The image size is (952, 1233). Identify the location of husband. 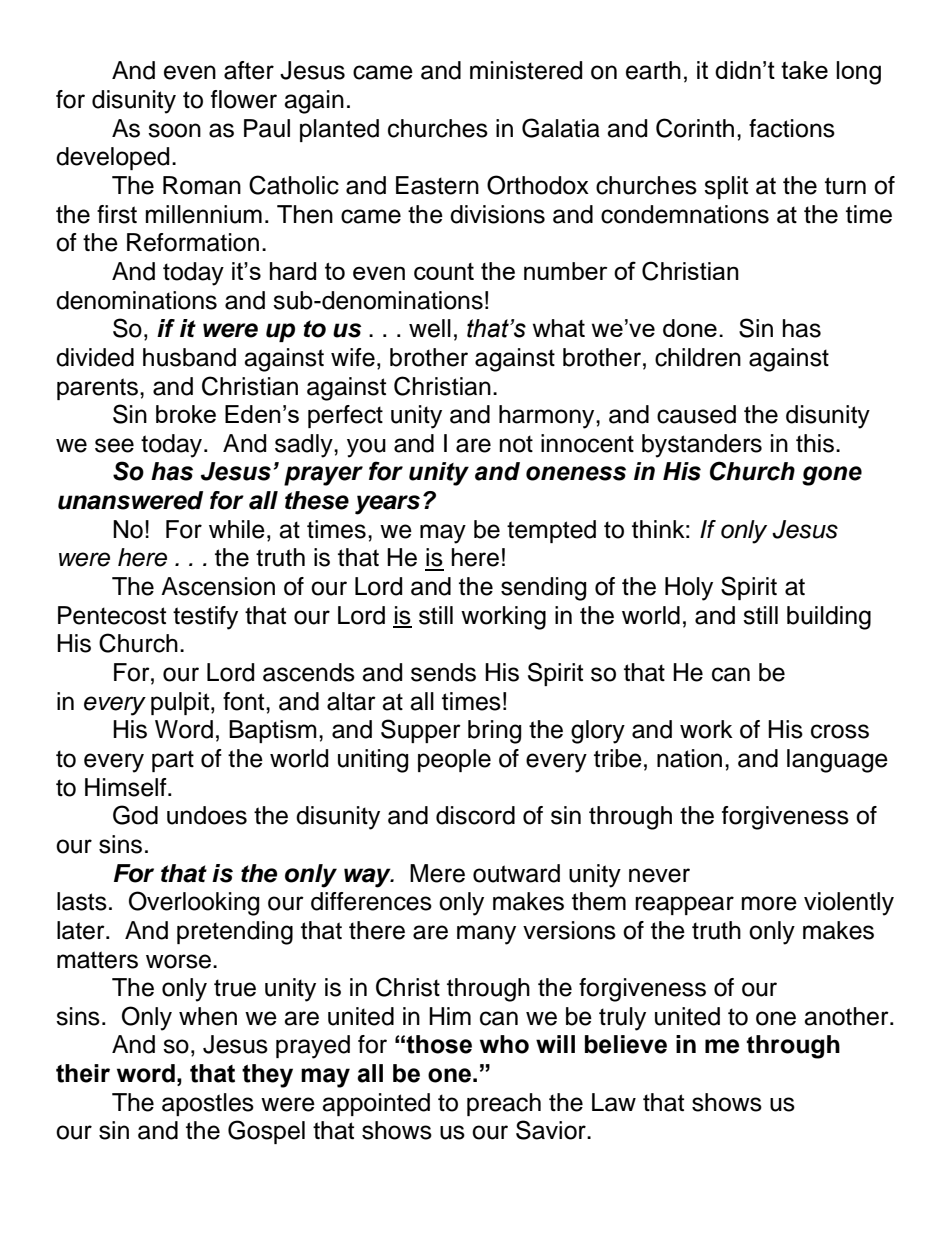
(189, 357).
